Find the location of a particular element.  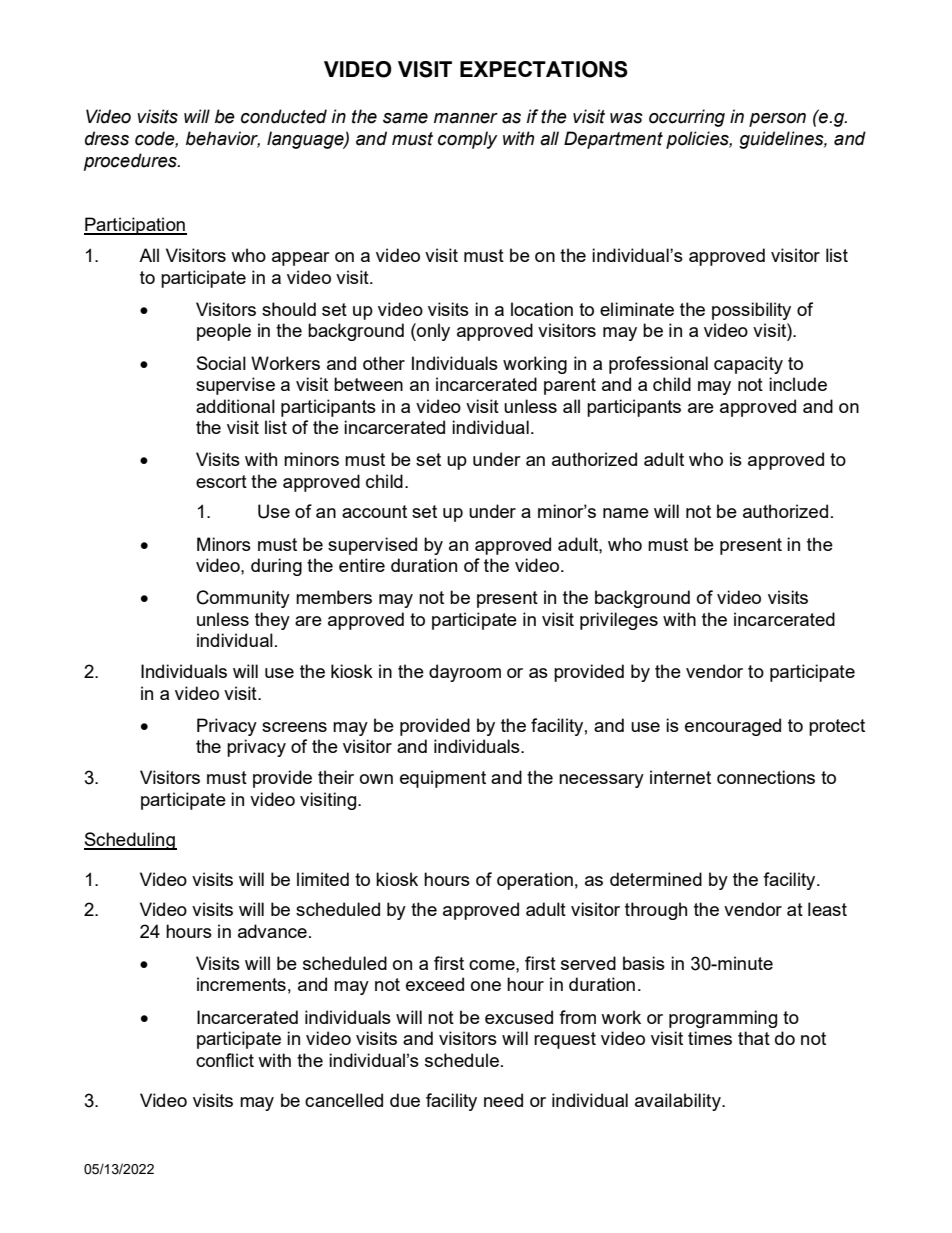

connections is located at coordinates (766, 777).
